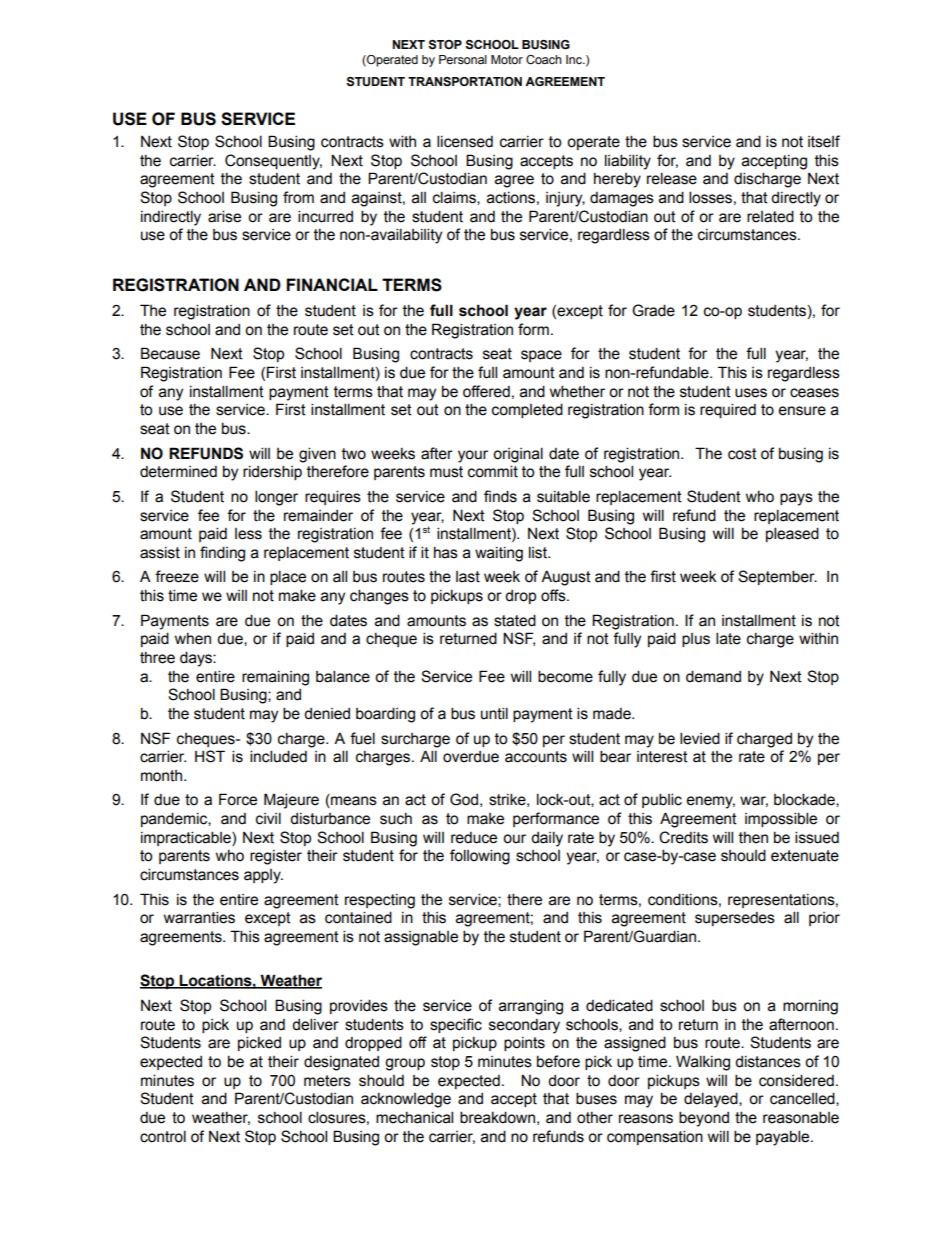 Image resolution: width=952 pixels, height=1233 pixels. I want to click on HST, so click(210, 756).
